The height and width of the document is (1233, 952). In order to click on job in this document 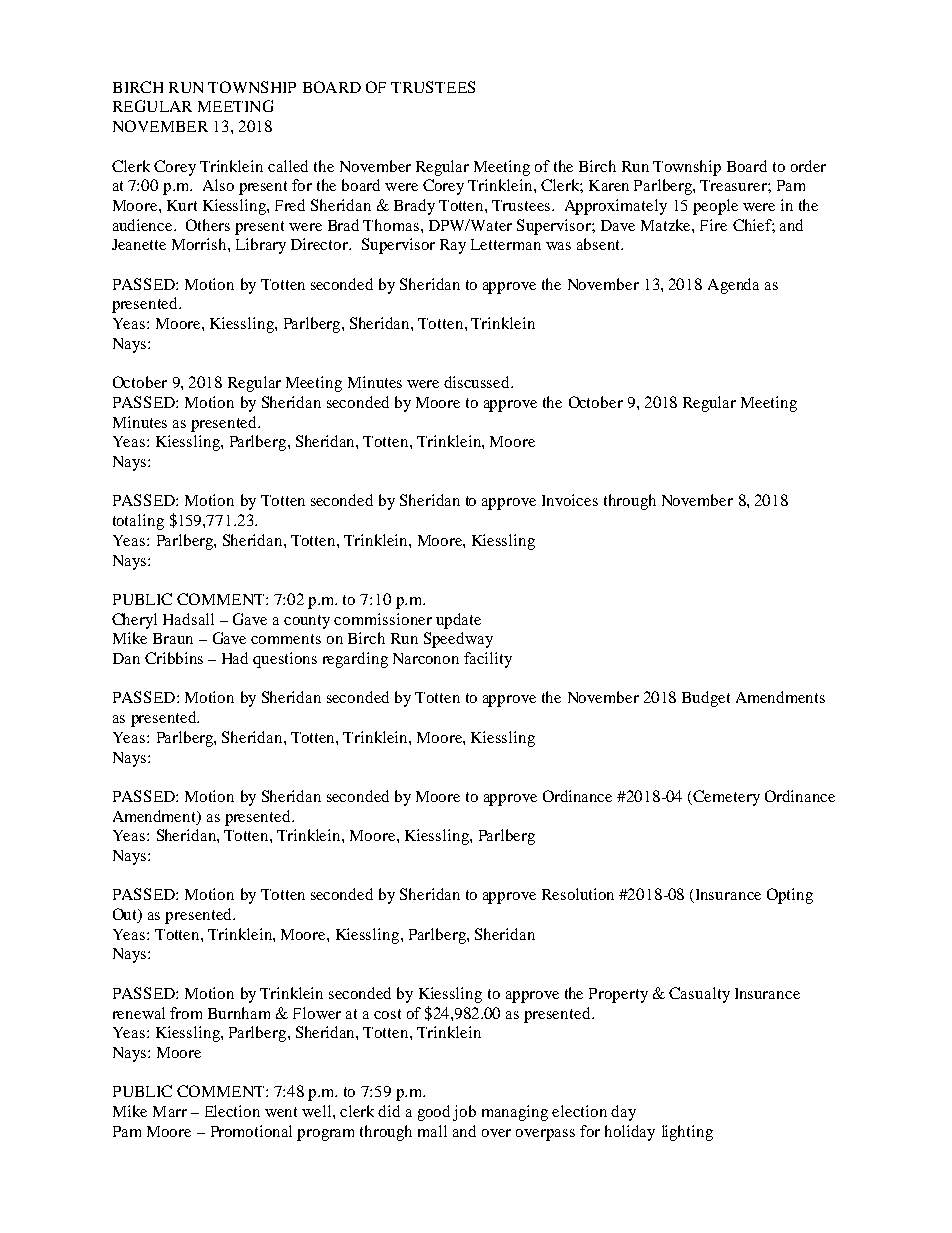, I will do `click(464, 1113)`.
